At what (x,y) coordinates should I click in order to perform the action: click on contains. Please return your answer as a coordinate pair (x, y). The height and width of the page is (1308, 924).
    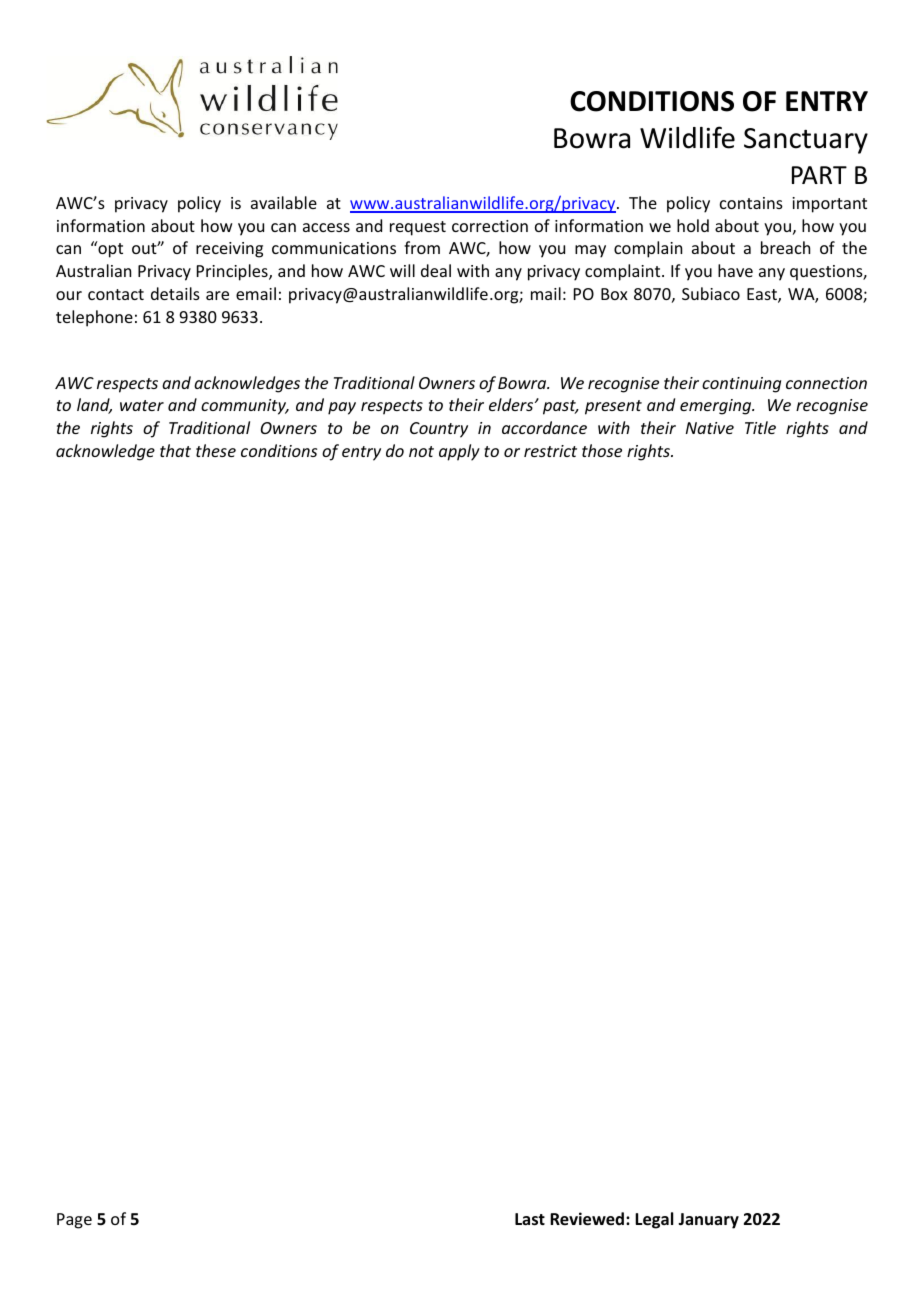
    Looking at the image, I should click on (751, 203).
